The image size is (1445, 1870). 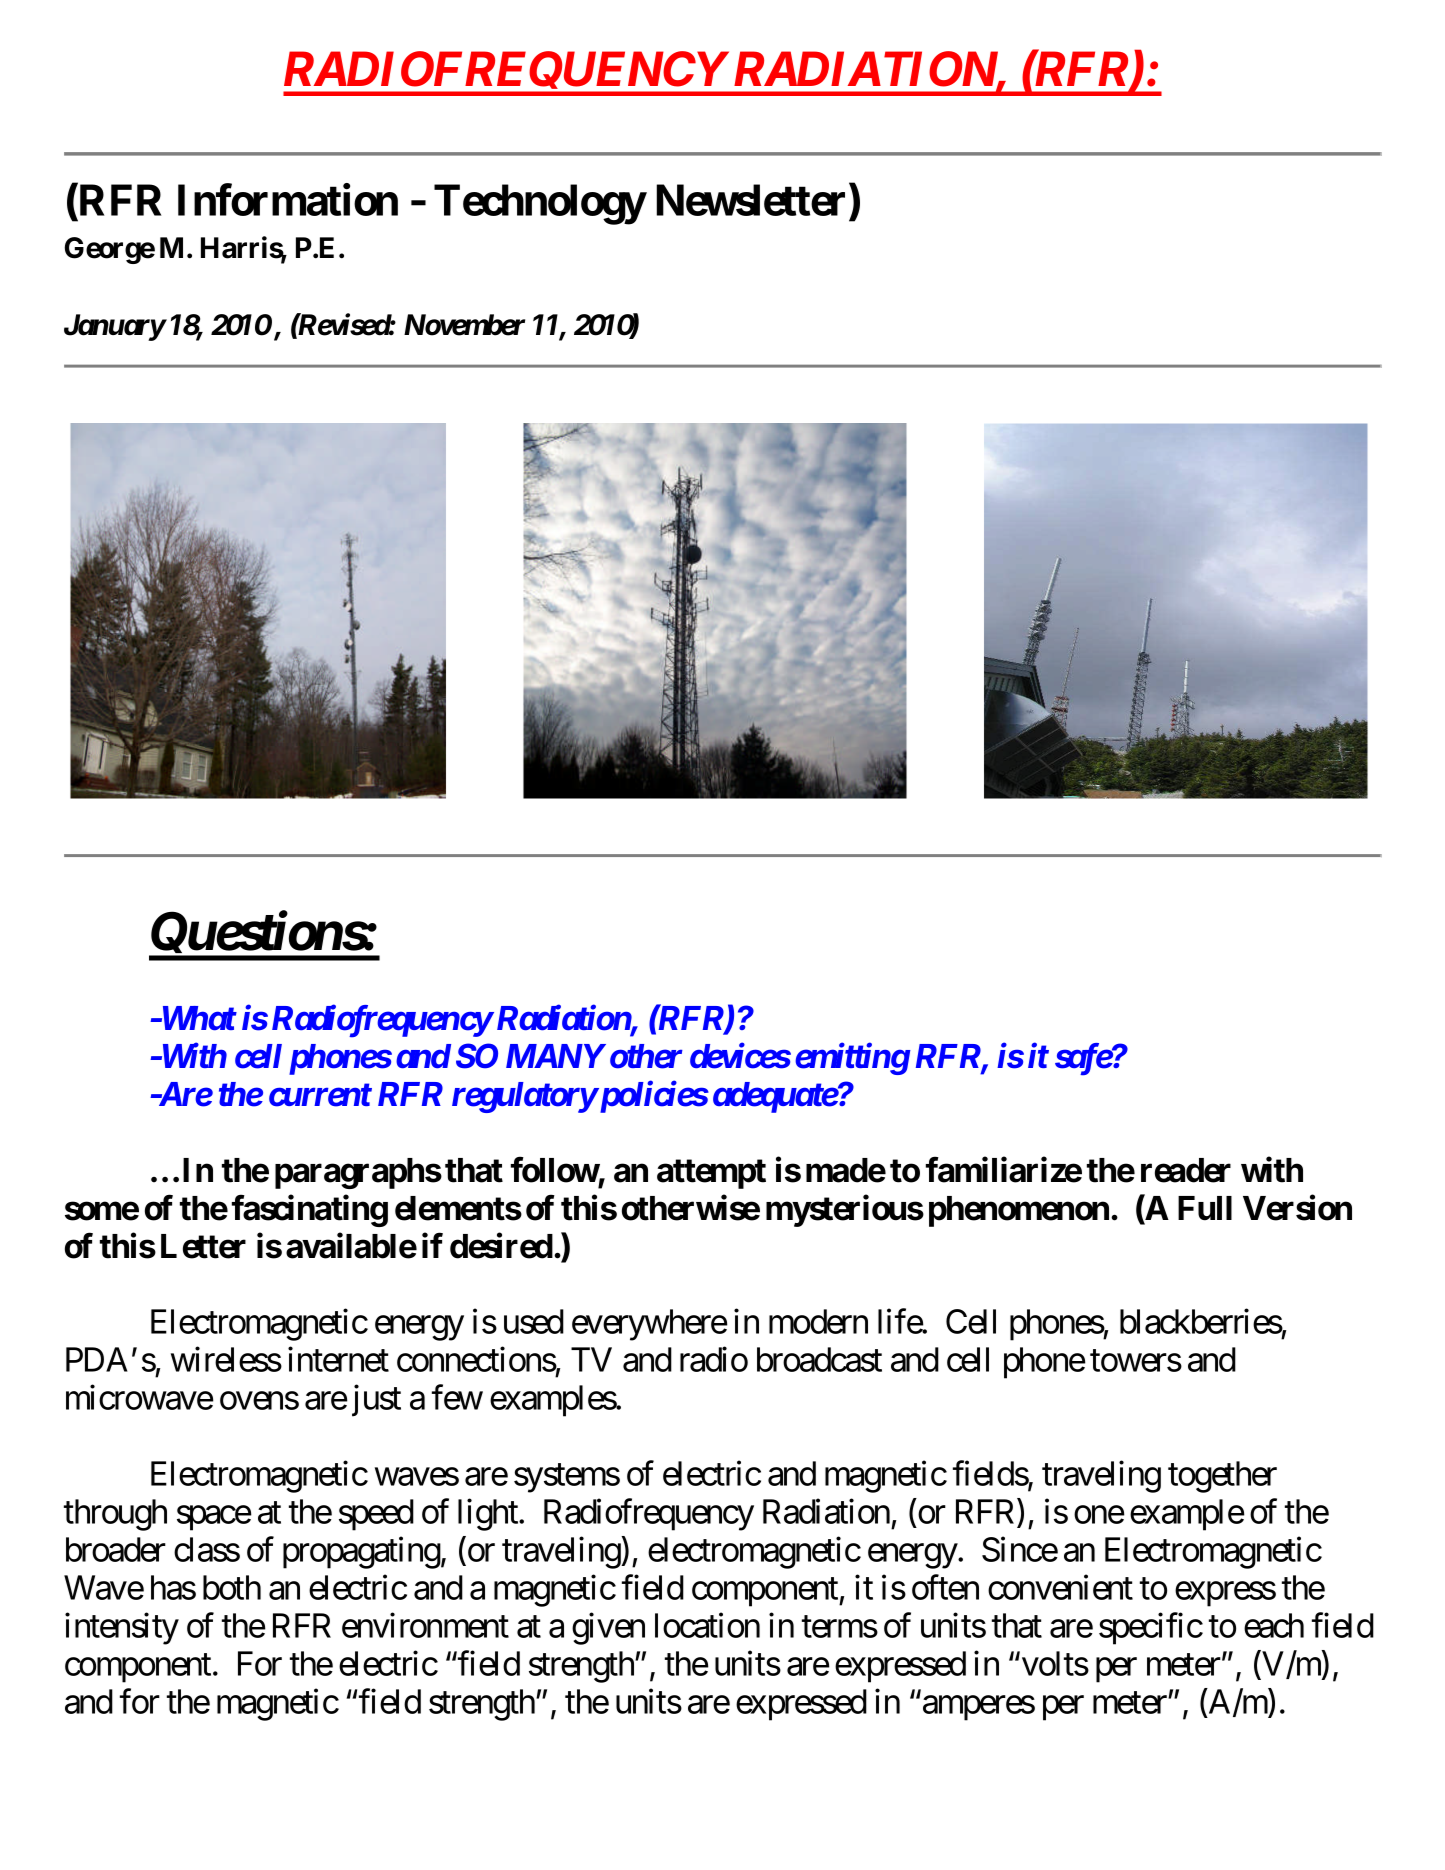 What do you see at coordinates (197, 1018) in the screenshot?
I see `What` at bounding box center [197, 1018].
